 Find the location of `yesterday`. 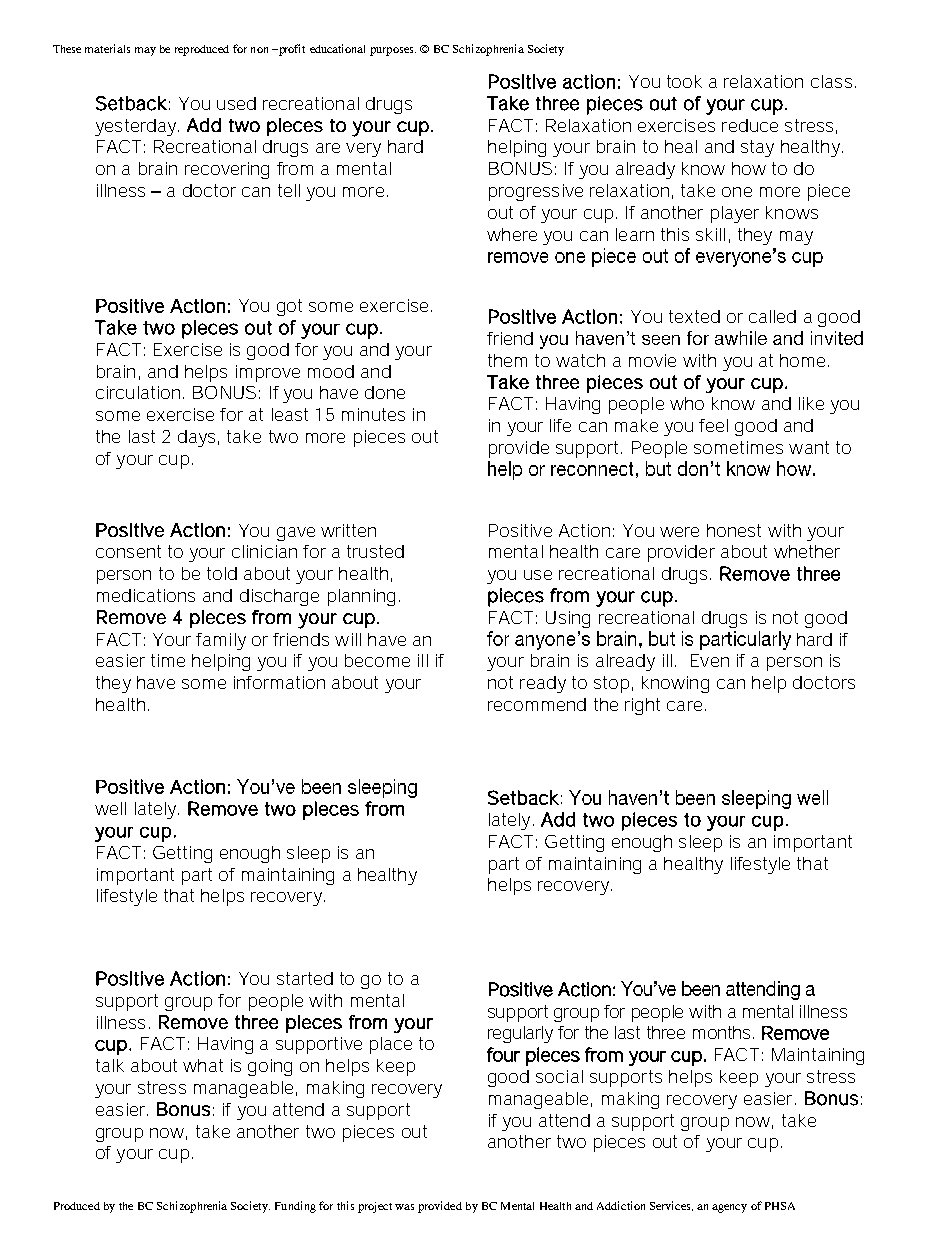

yesterday is located at coordinates (137, 127).
